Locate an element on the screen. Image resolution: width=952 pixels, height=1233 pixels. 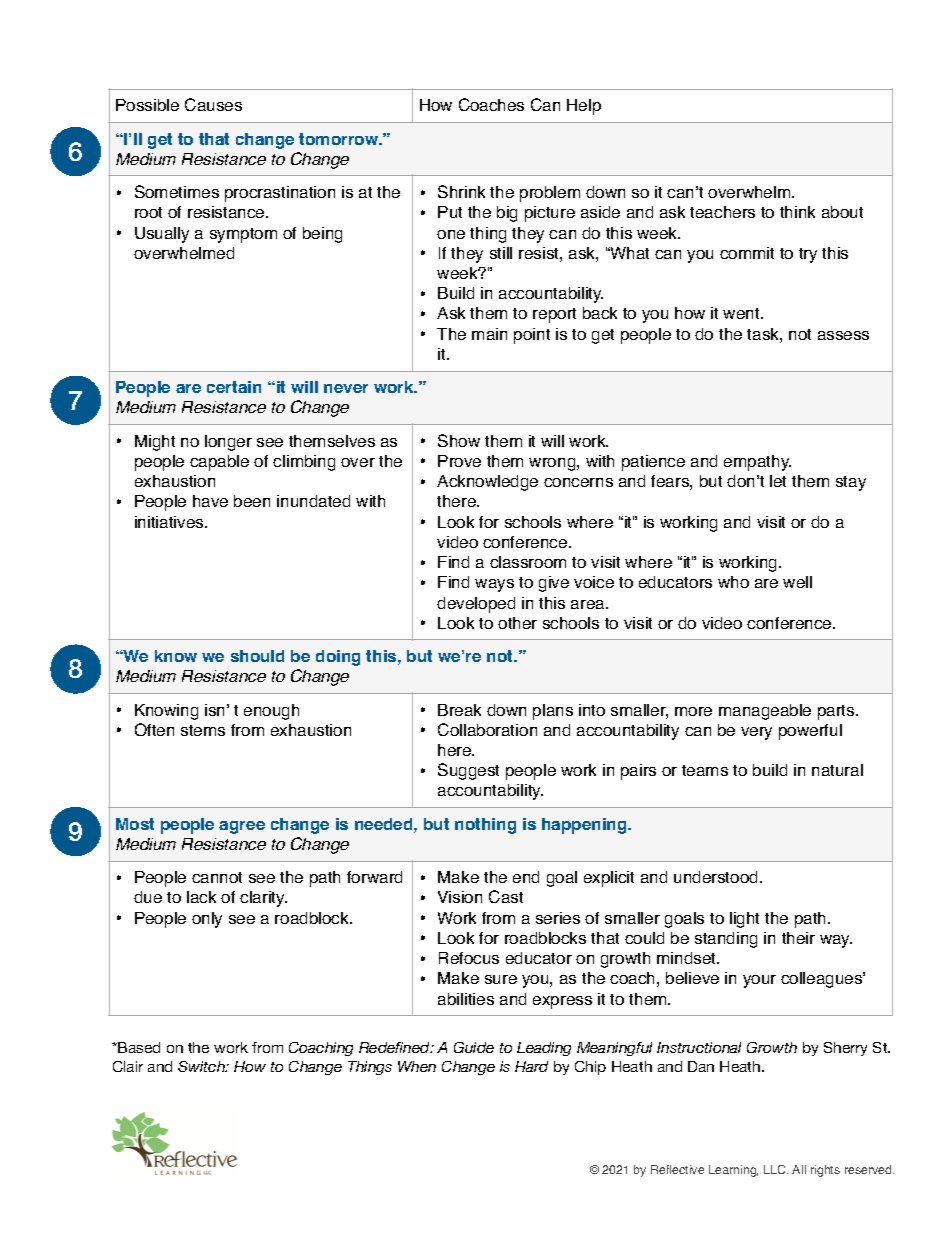
think is located at coordinates (797, 212).
